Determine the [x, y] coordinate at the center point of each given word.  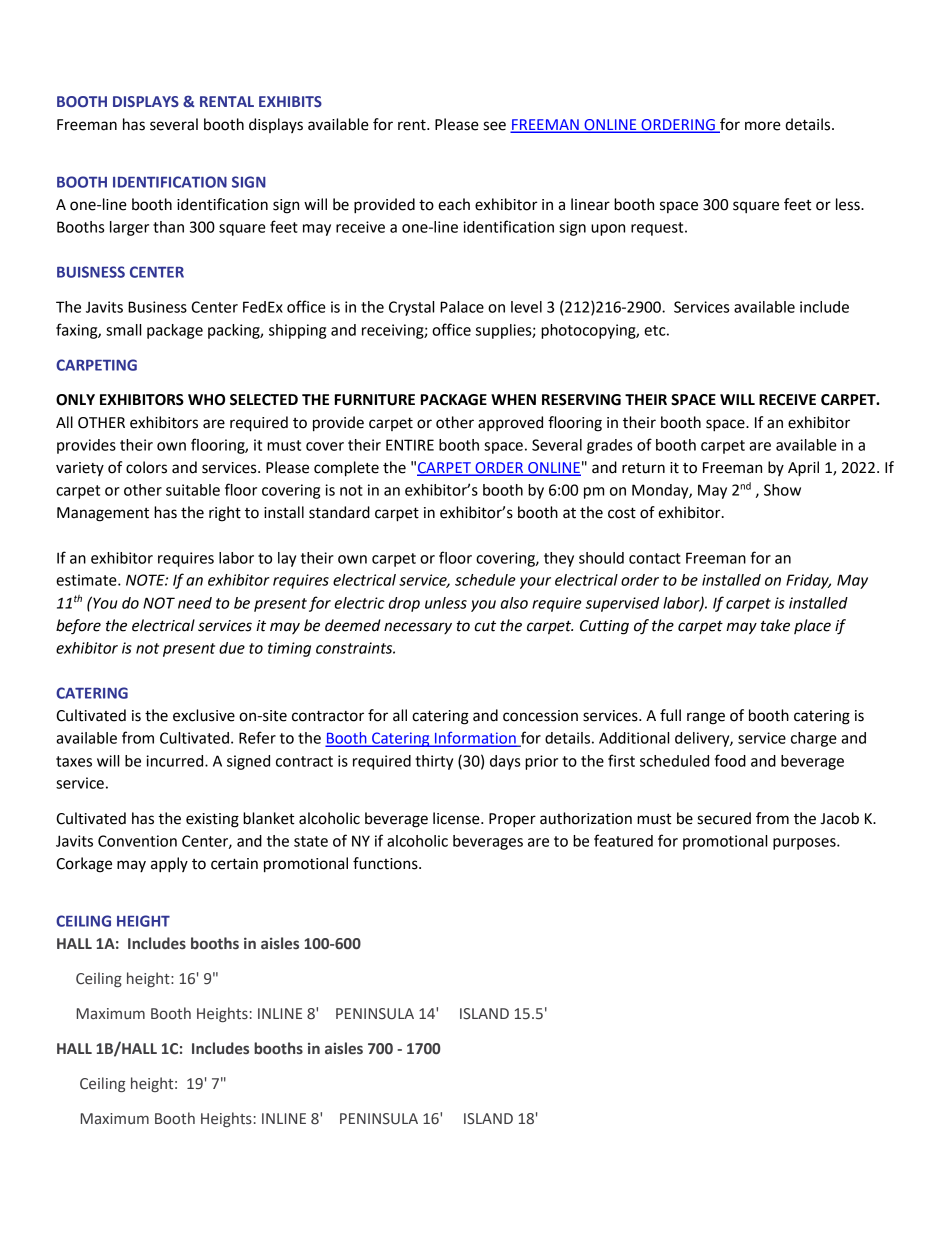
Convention [137, 841]
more [763, 126]
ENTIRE [410, 445]
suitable [193, 490]
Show [782, 490]
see [494, 126]
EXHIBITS [290, 101]
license [457, 818]
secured [724, 818]
